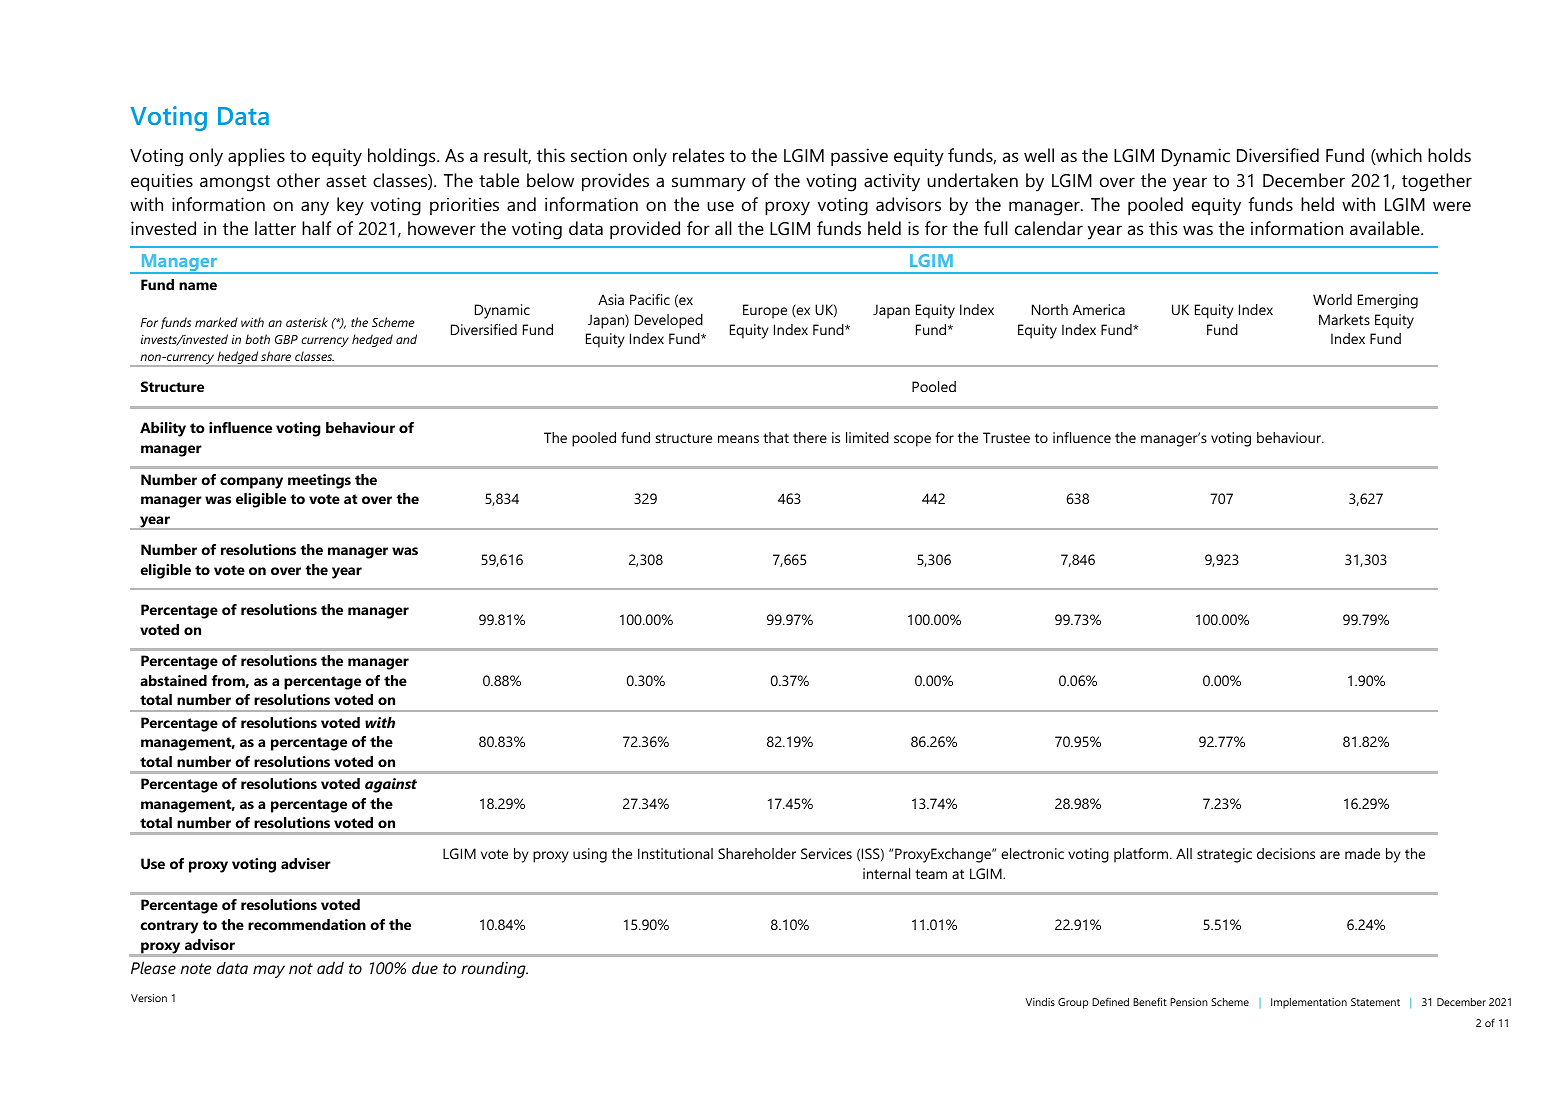  What do you see at coordinates (1437, 182) in the screenshot?
I see `together` at bounding box center [1437, 182].
